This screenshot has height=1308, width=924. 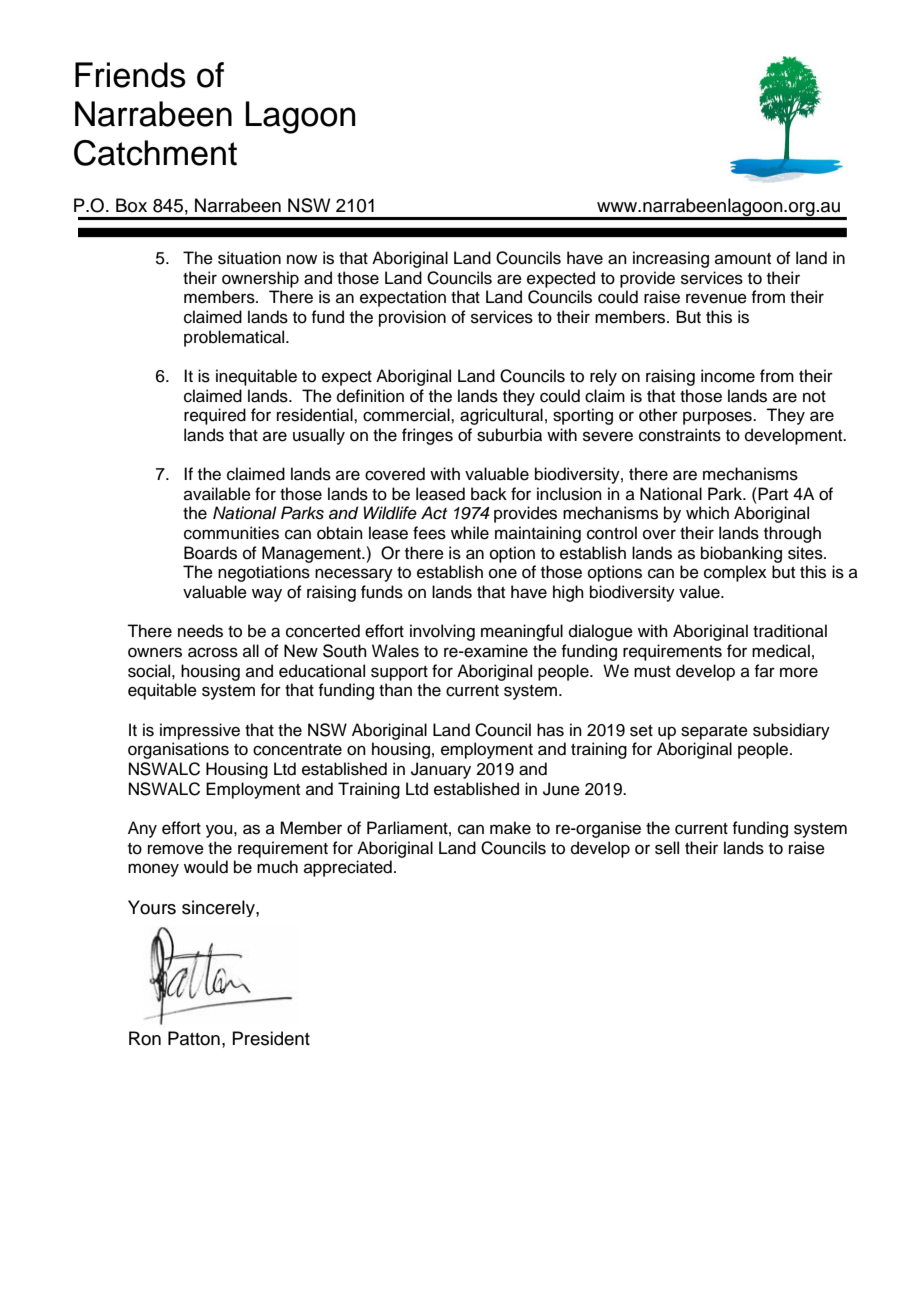 What do you see at coordinates (302, 259) in the screenshot?
I see `now` at bounding box center [302, 259].
